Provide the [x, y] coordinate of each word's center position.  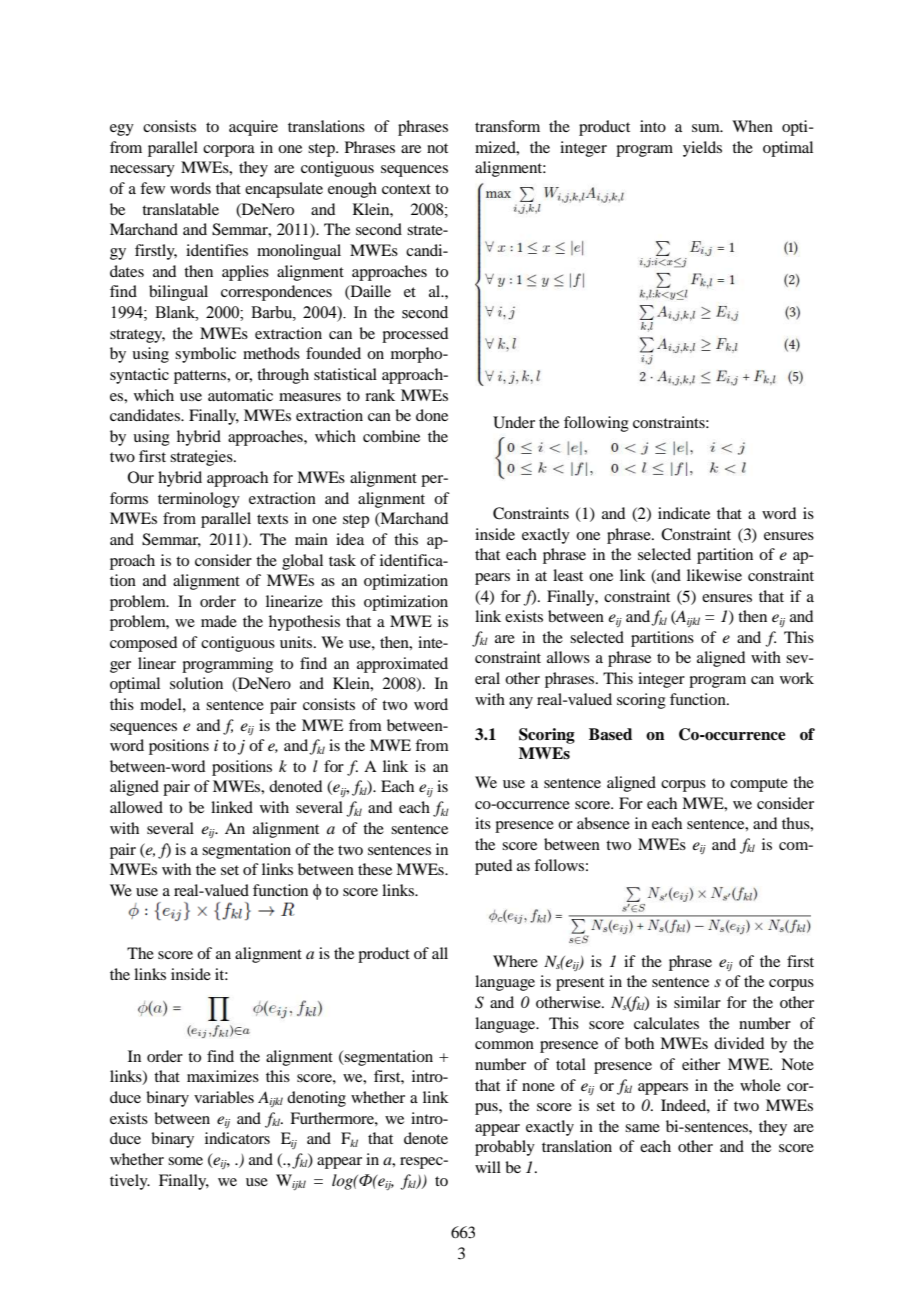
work [797, 678]
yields [702, 149]
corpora [229, 151]
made [219, 621]
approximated [402, 665]
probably [505, 1148]
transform [507, 126]
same [642, 1128]
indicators [237, 1138]
